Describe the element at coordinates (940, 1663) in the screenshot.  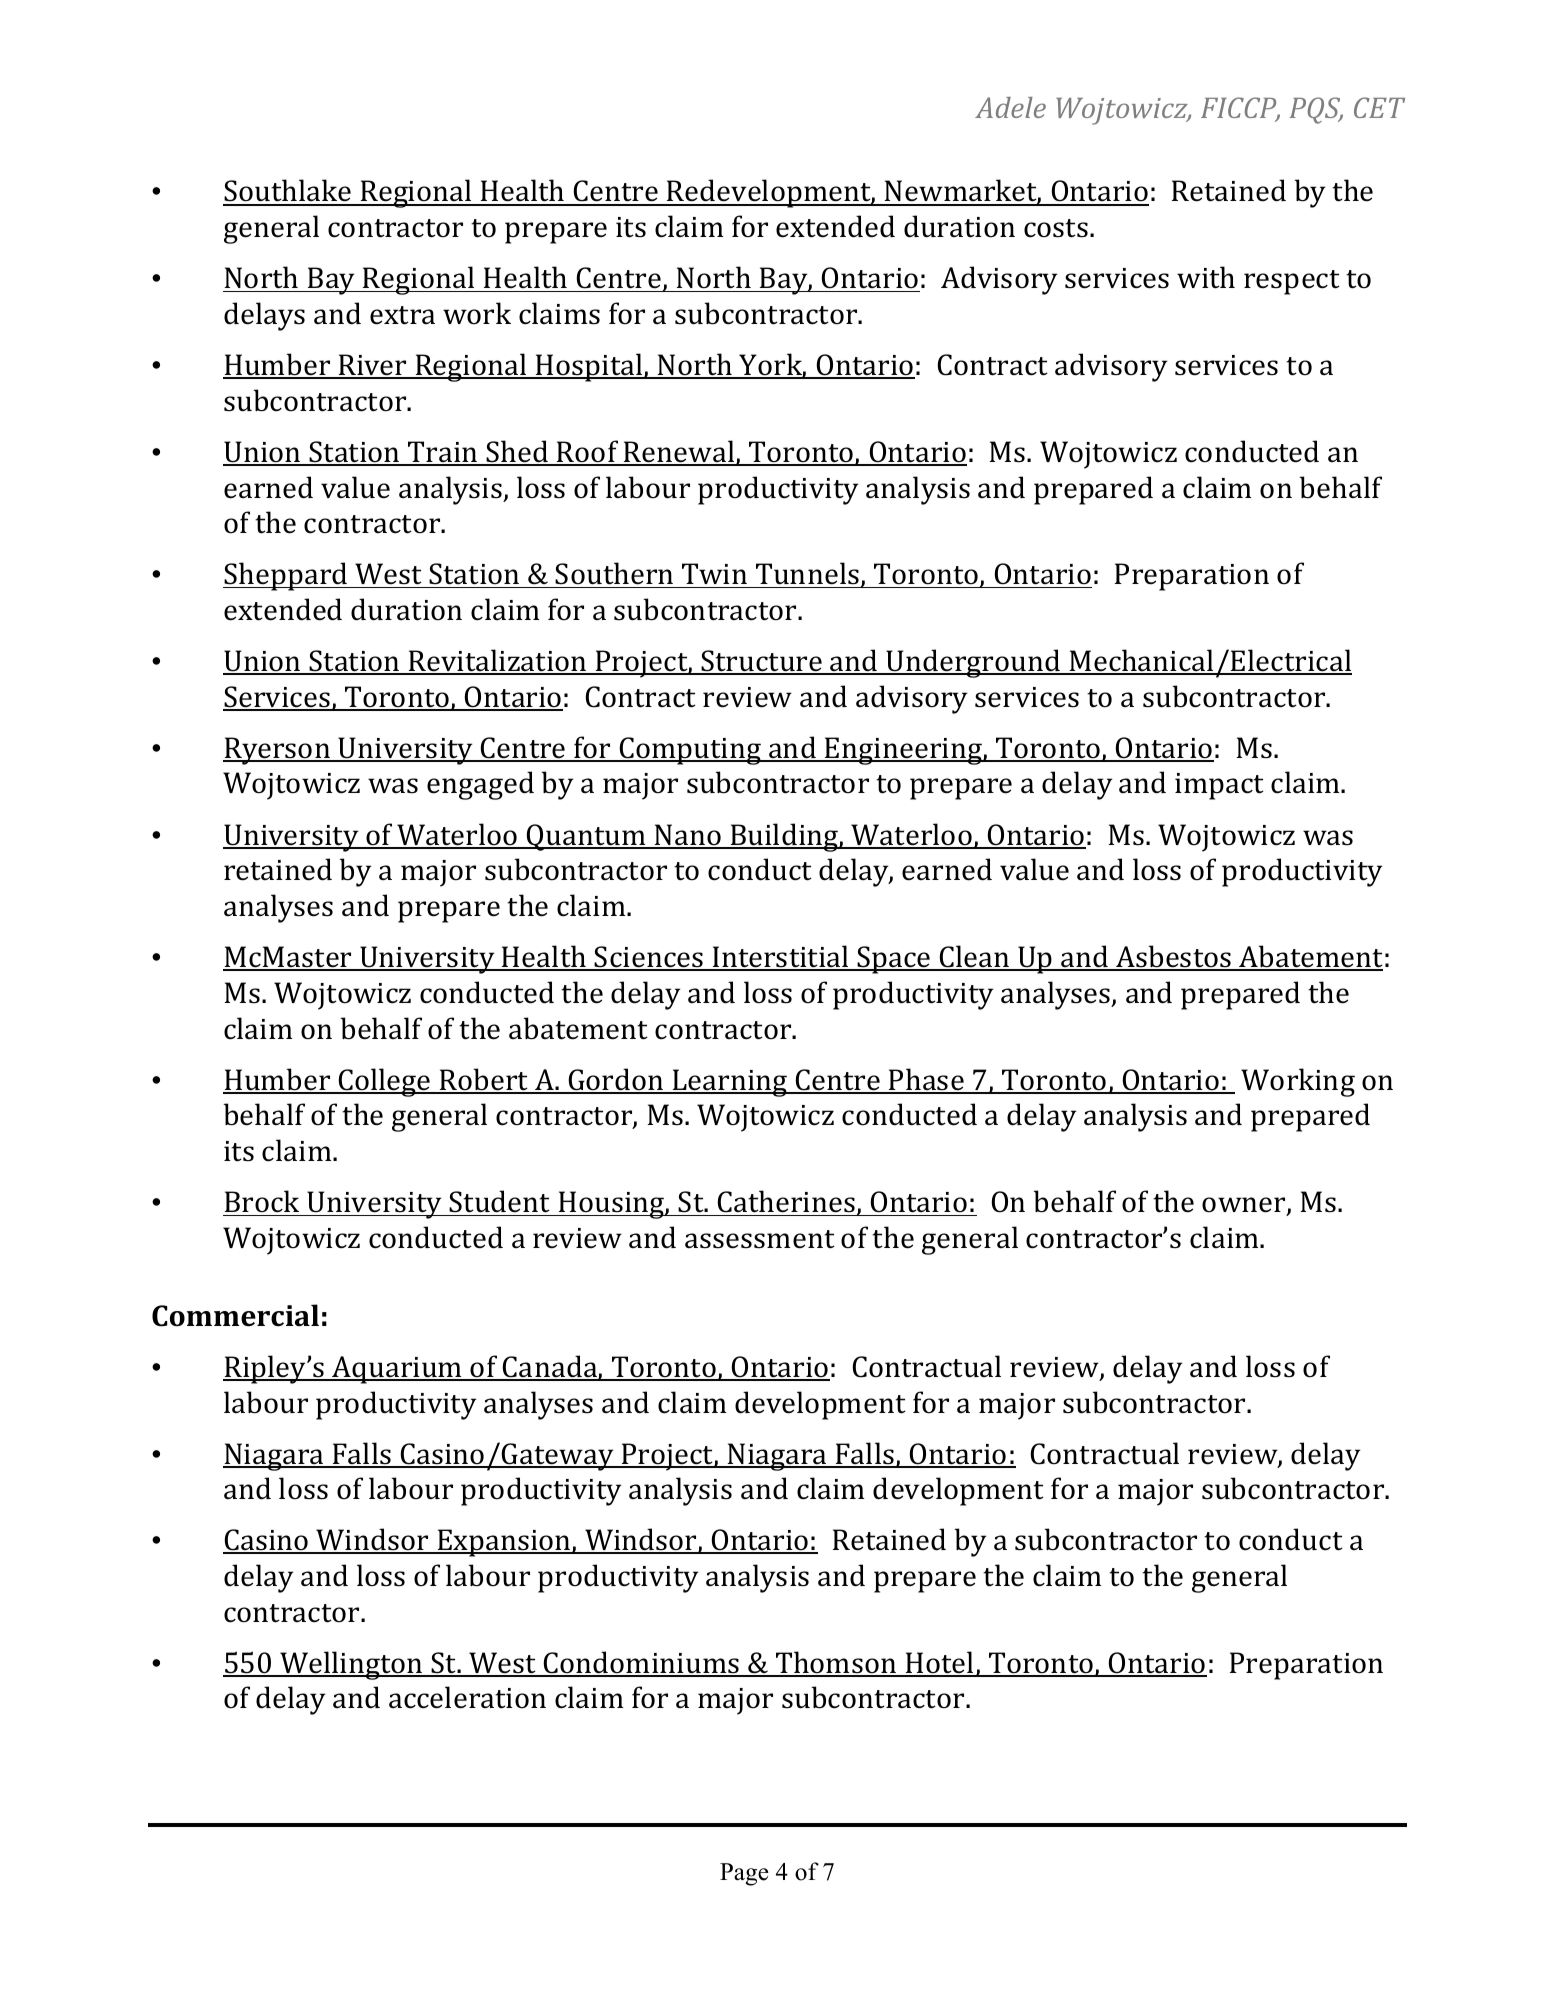
I see `Hotel` at that location.
